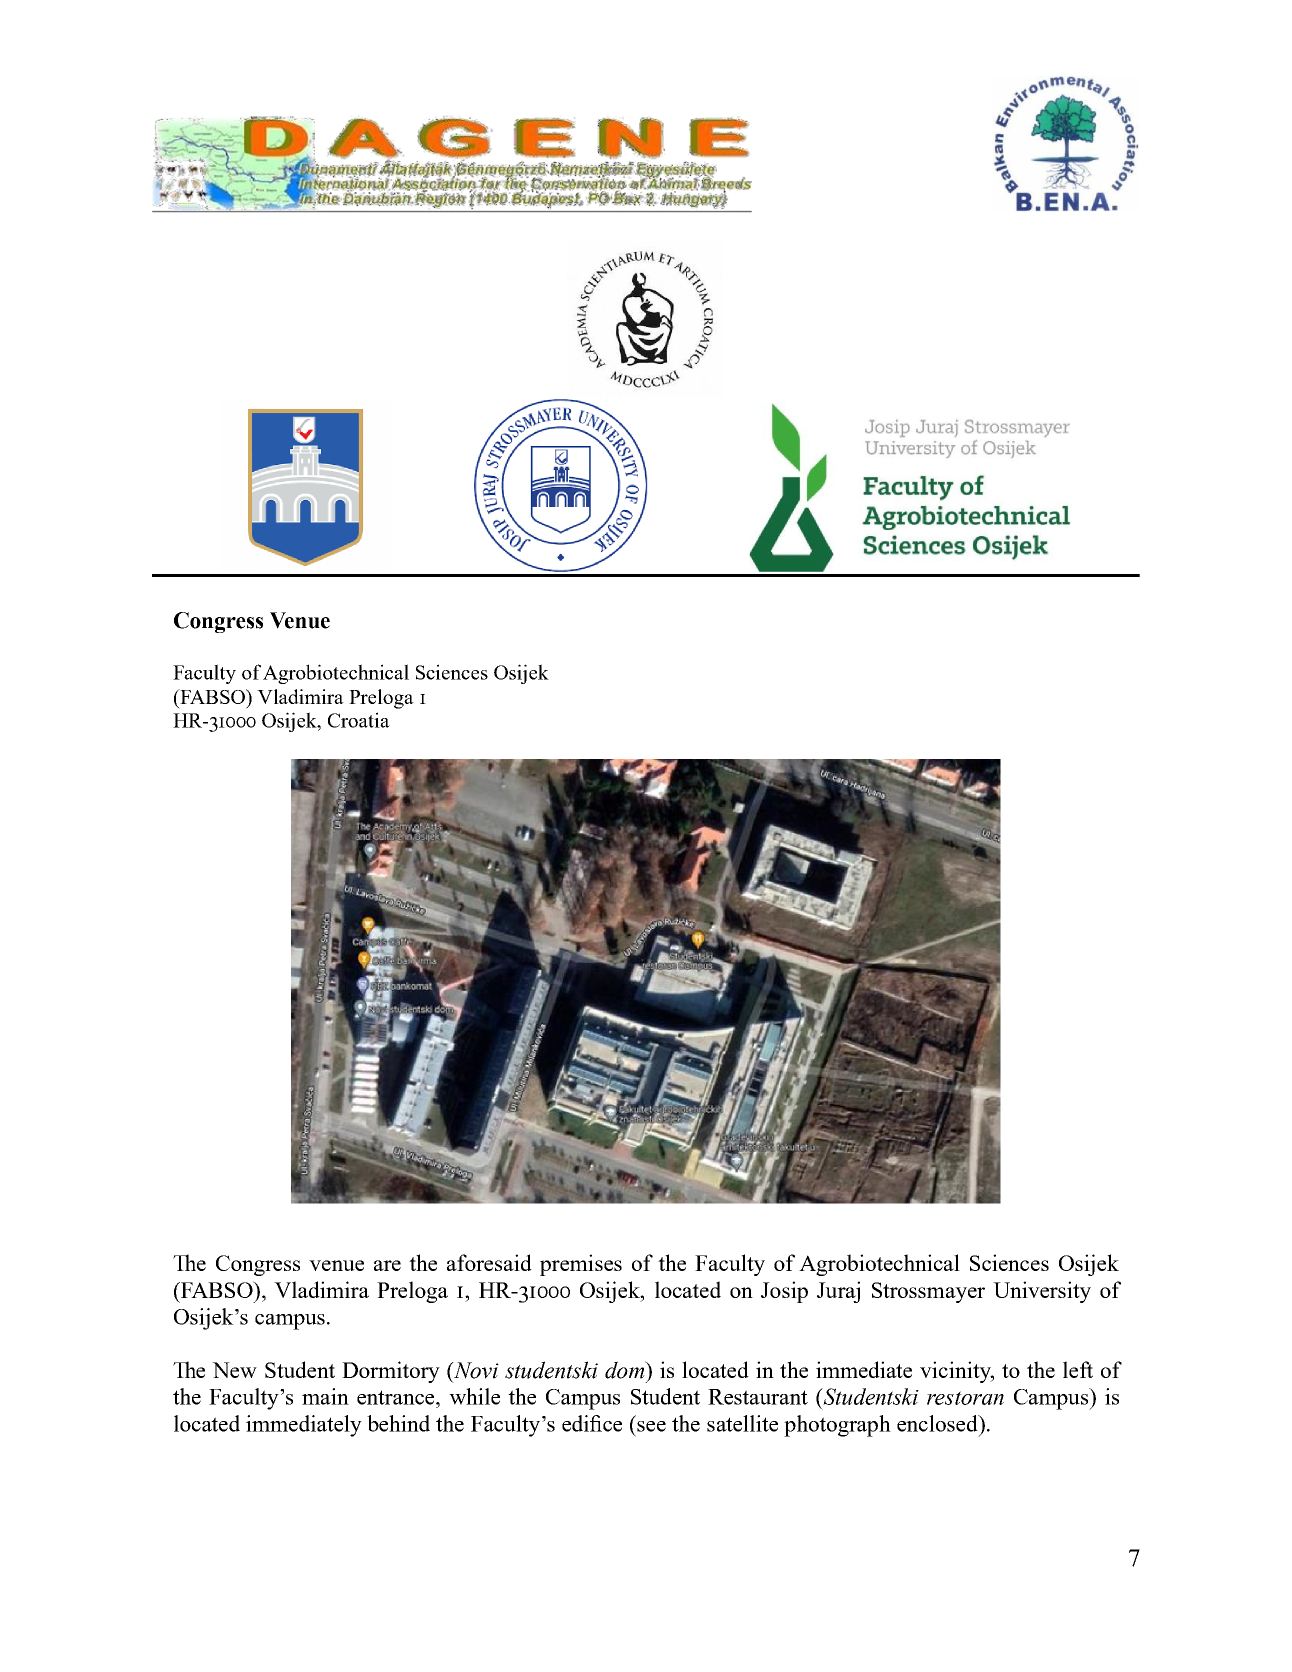 This screenshot has height=1672, width=1292. What do you see at coordinates (387, 1265) in the screenshot?
I see `are` at bounding box center [387, 1265].
